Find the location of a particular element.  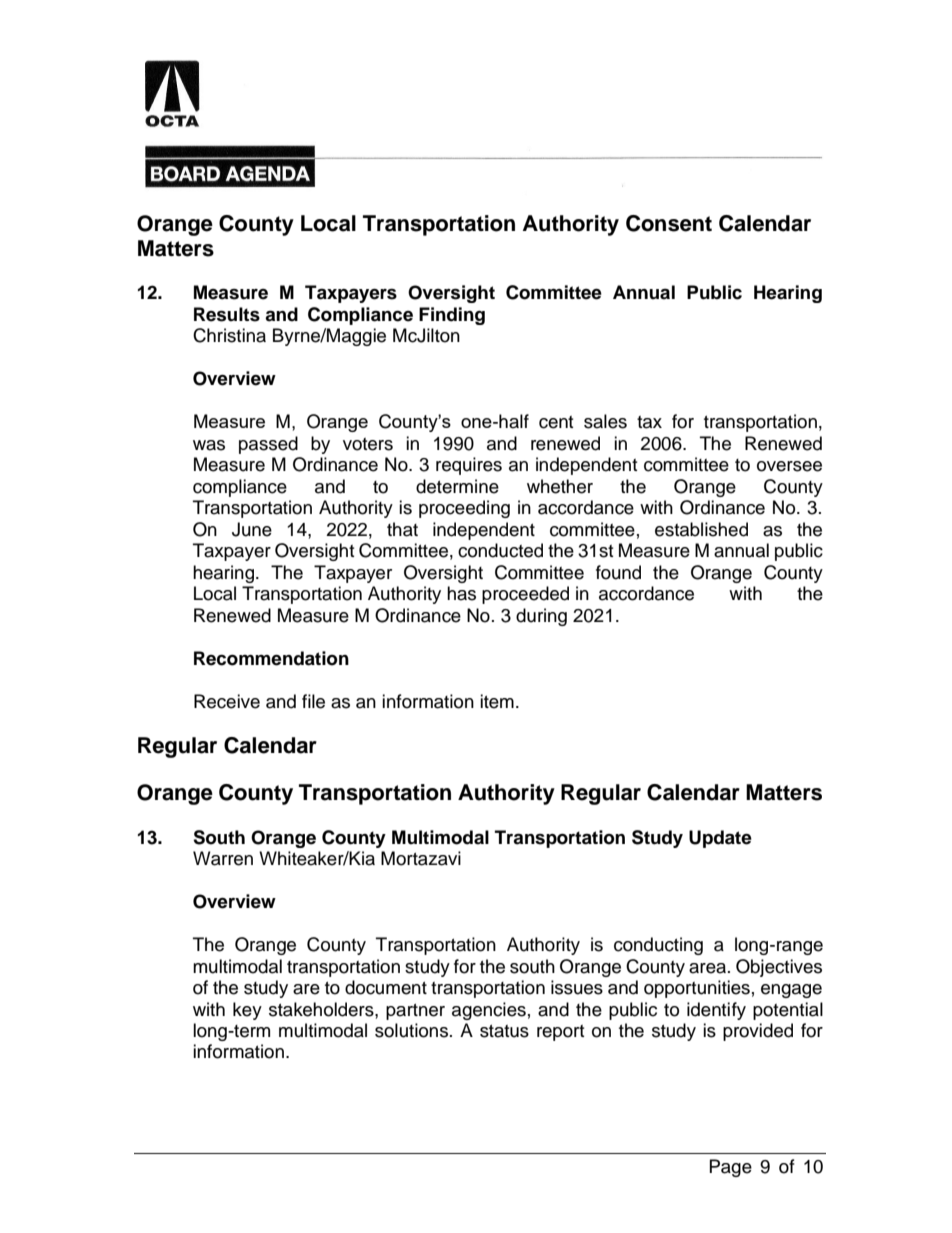

area is located at coordinates (709, 968).
